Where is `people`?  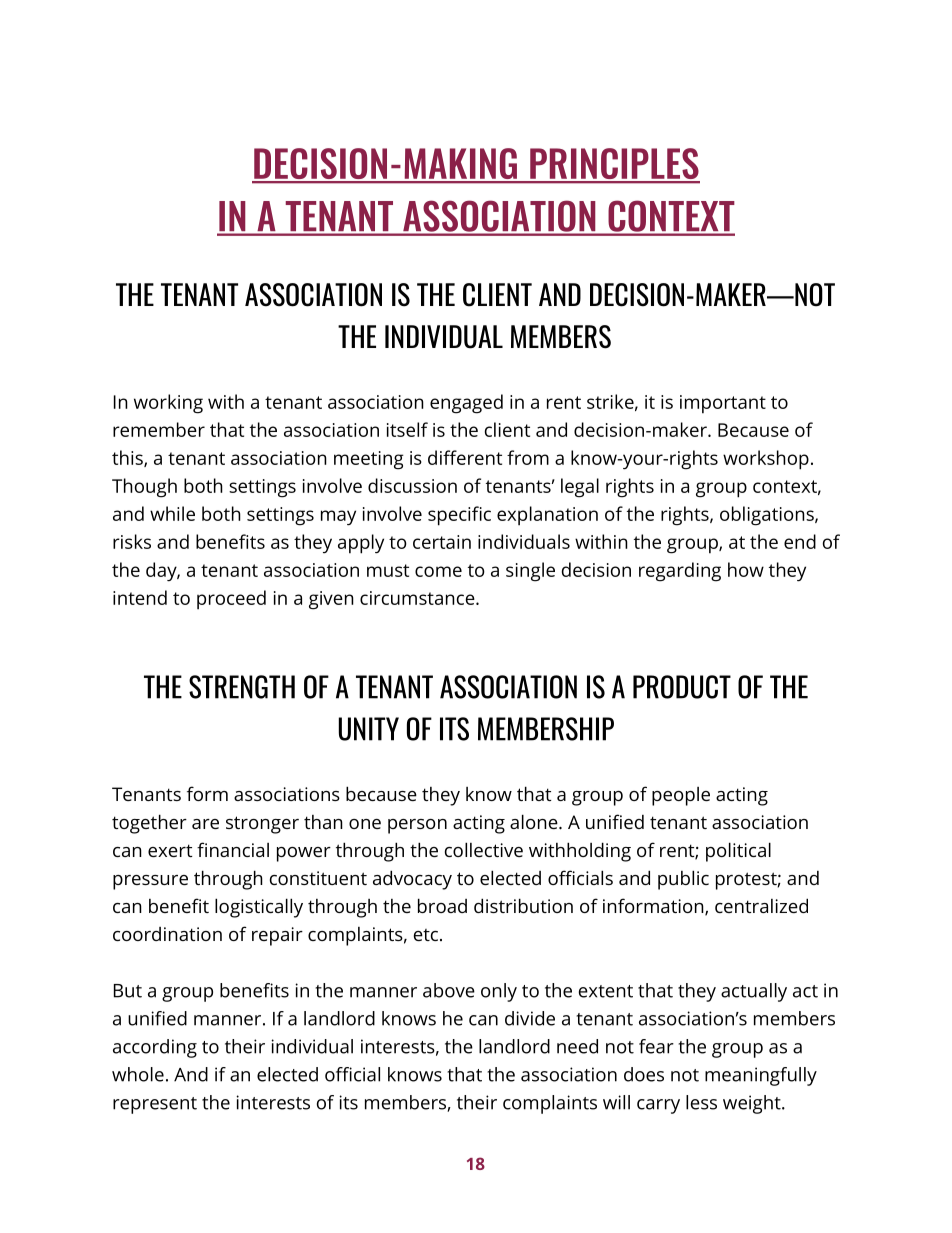 people is located at coordinates (681, 796).
